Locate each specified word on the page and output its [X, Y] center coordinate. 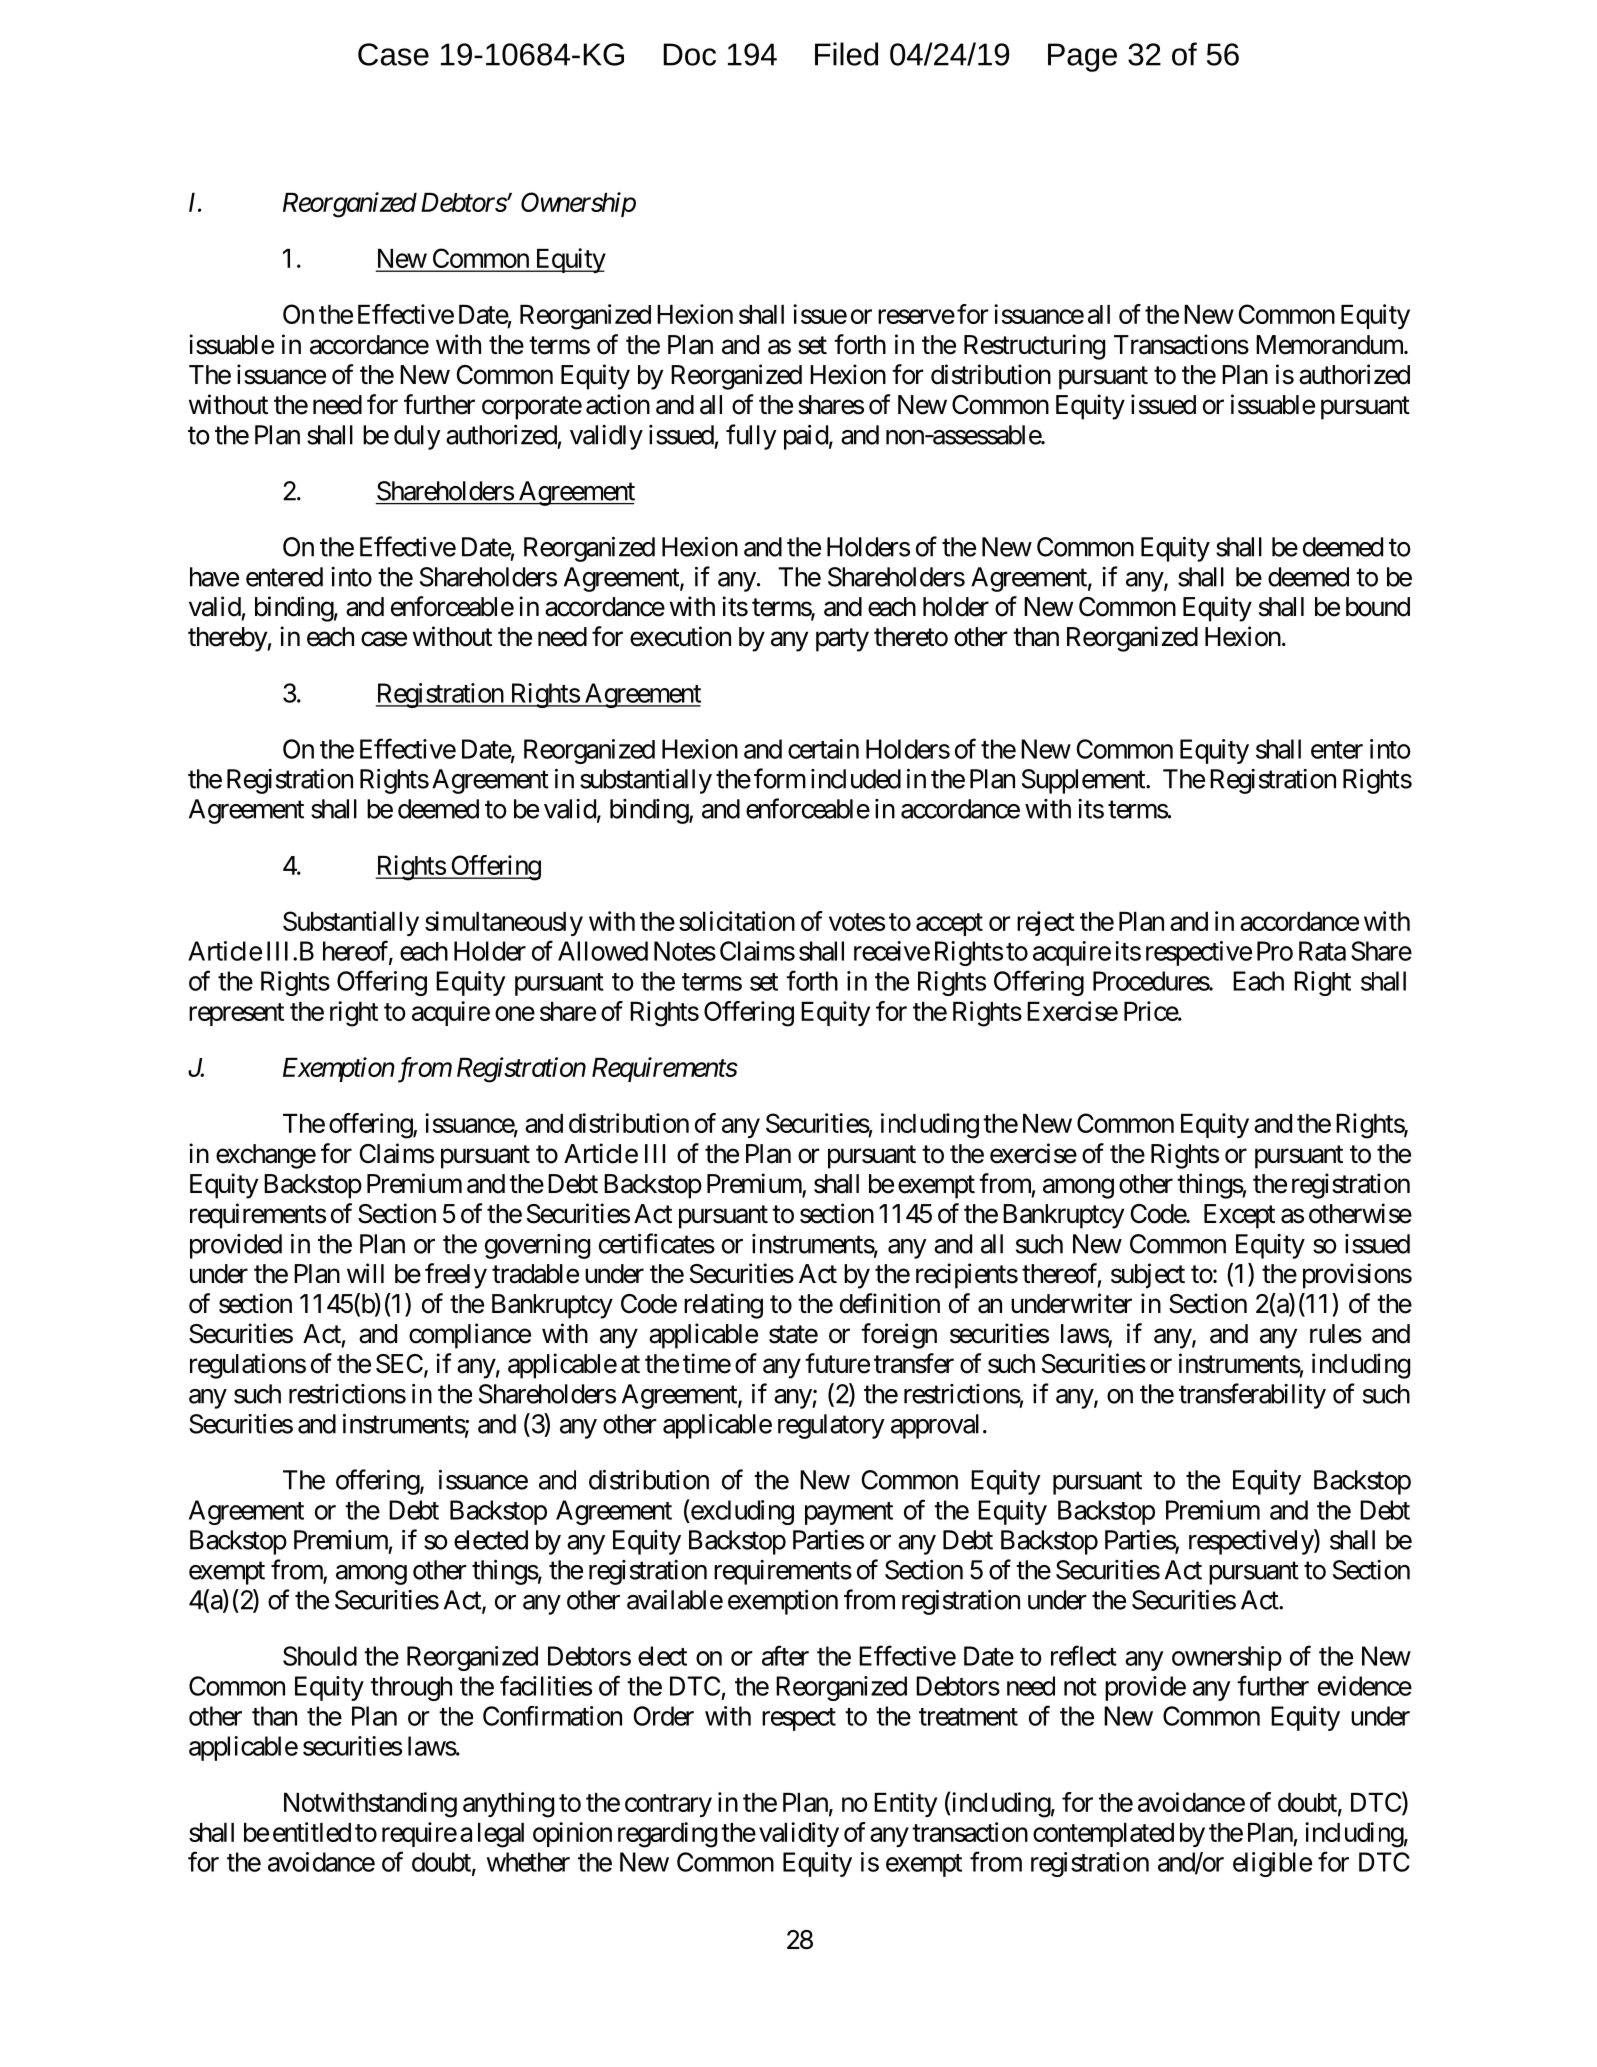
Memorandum [1330, 345]
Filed [846, 54]
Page [1082, 57]
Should [320, 1656]
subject [1148, 1276]
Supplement [1084, 781]
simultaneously [504, 923]
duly [417, 437]
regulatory [831, 1426]
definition [890, 1303]
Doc [690, 54]
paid [806, 437]
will [365, 1273]
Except [1239, 1216]
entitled [312, 1832]
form [780, 778]
